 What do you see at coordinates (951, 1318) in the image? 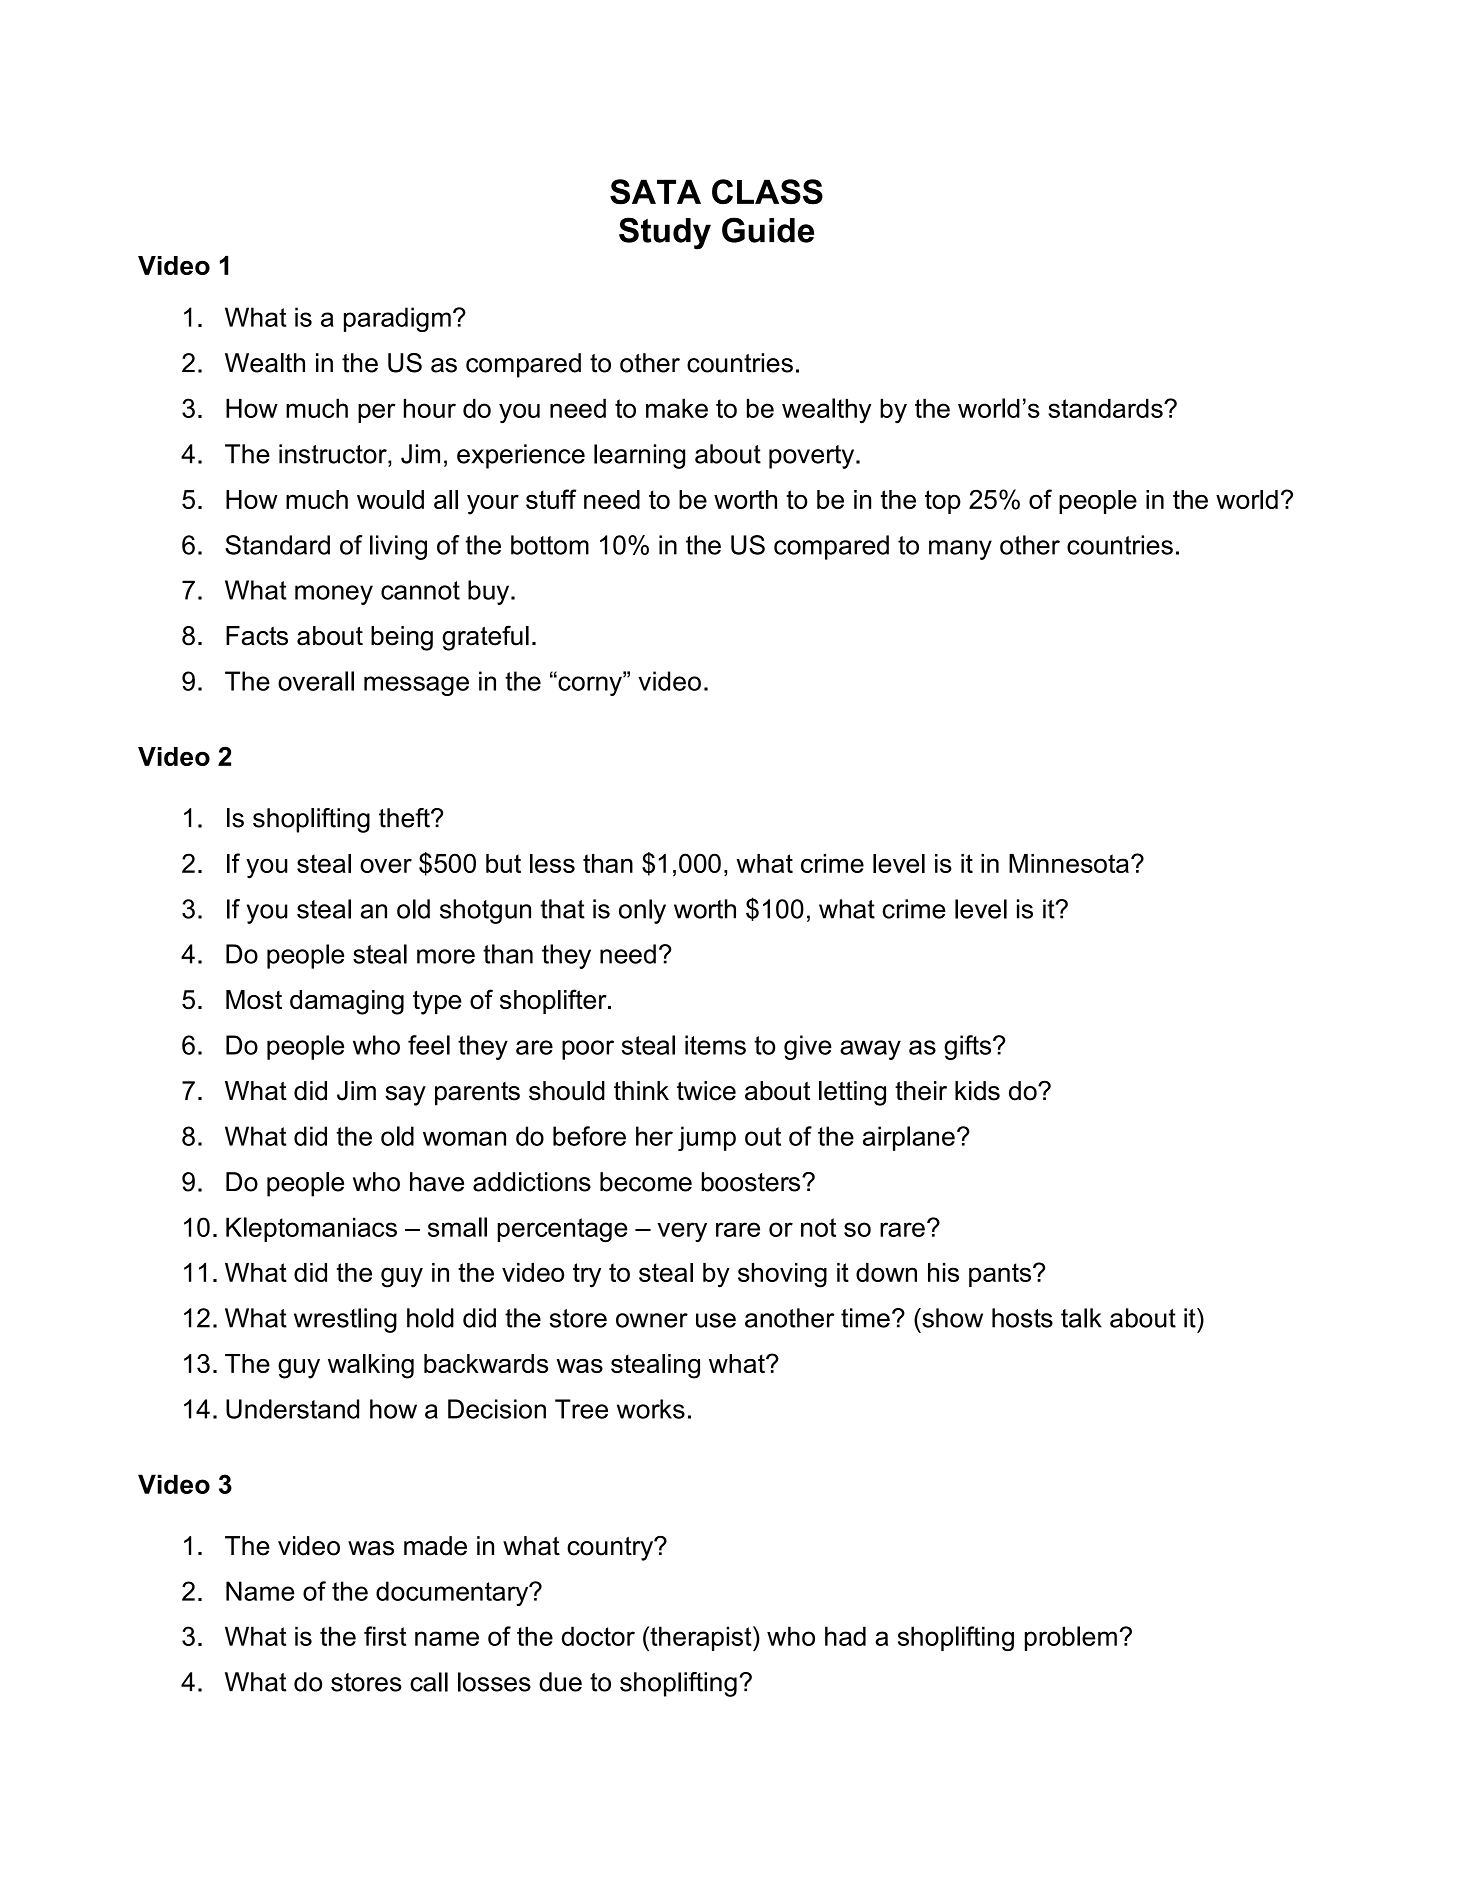
I see `show` at bounding box center [951, 1318].
